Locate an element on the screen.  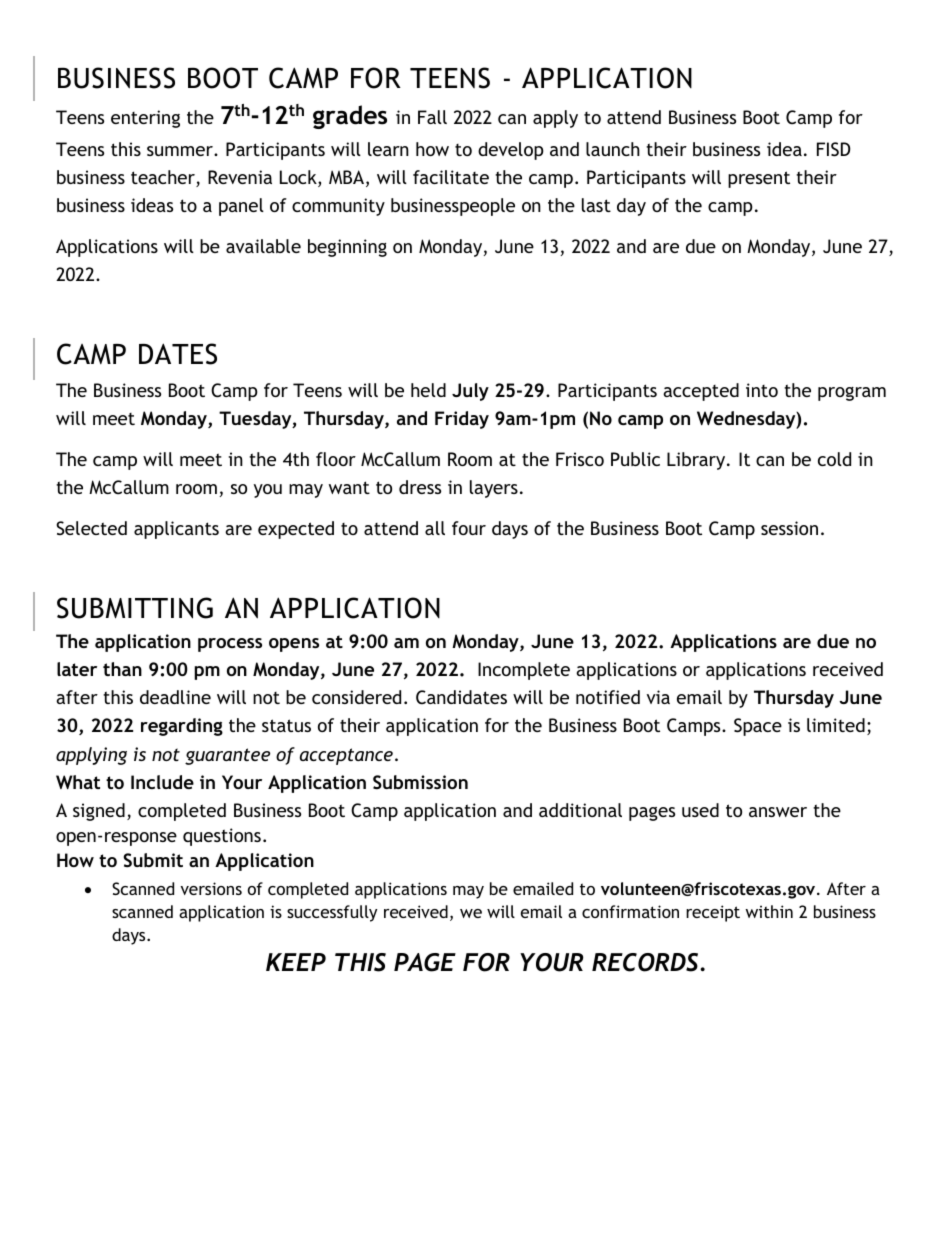
summer is located at coordinates (181, 151).
